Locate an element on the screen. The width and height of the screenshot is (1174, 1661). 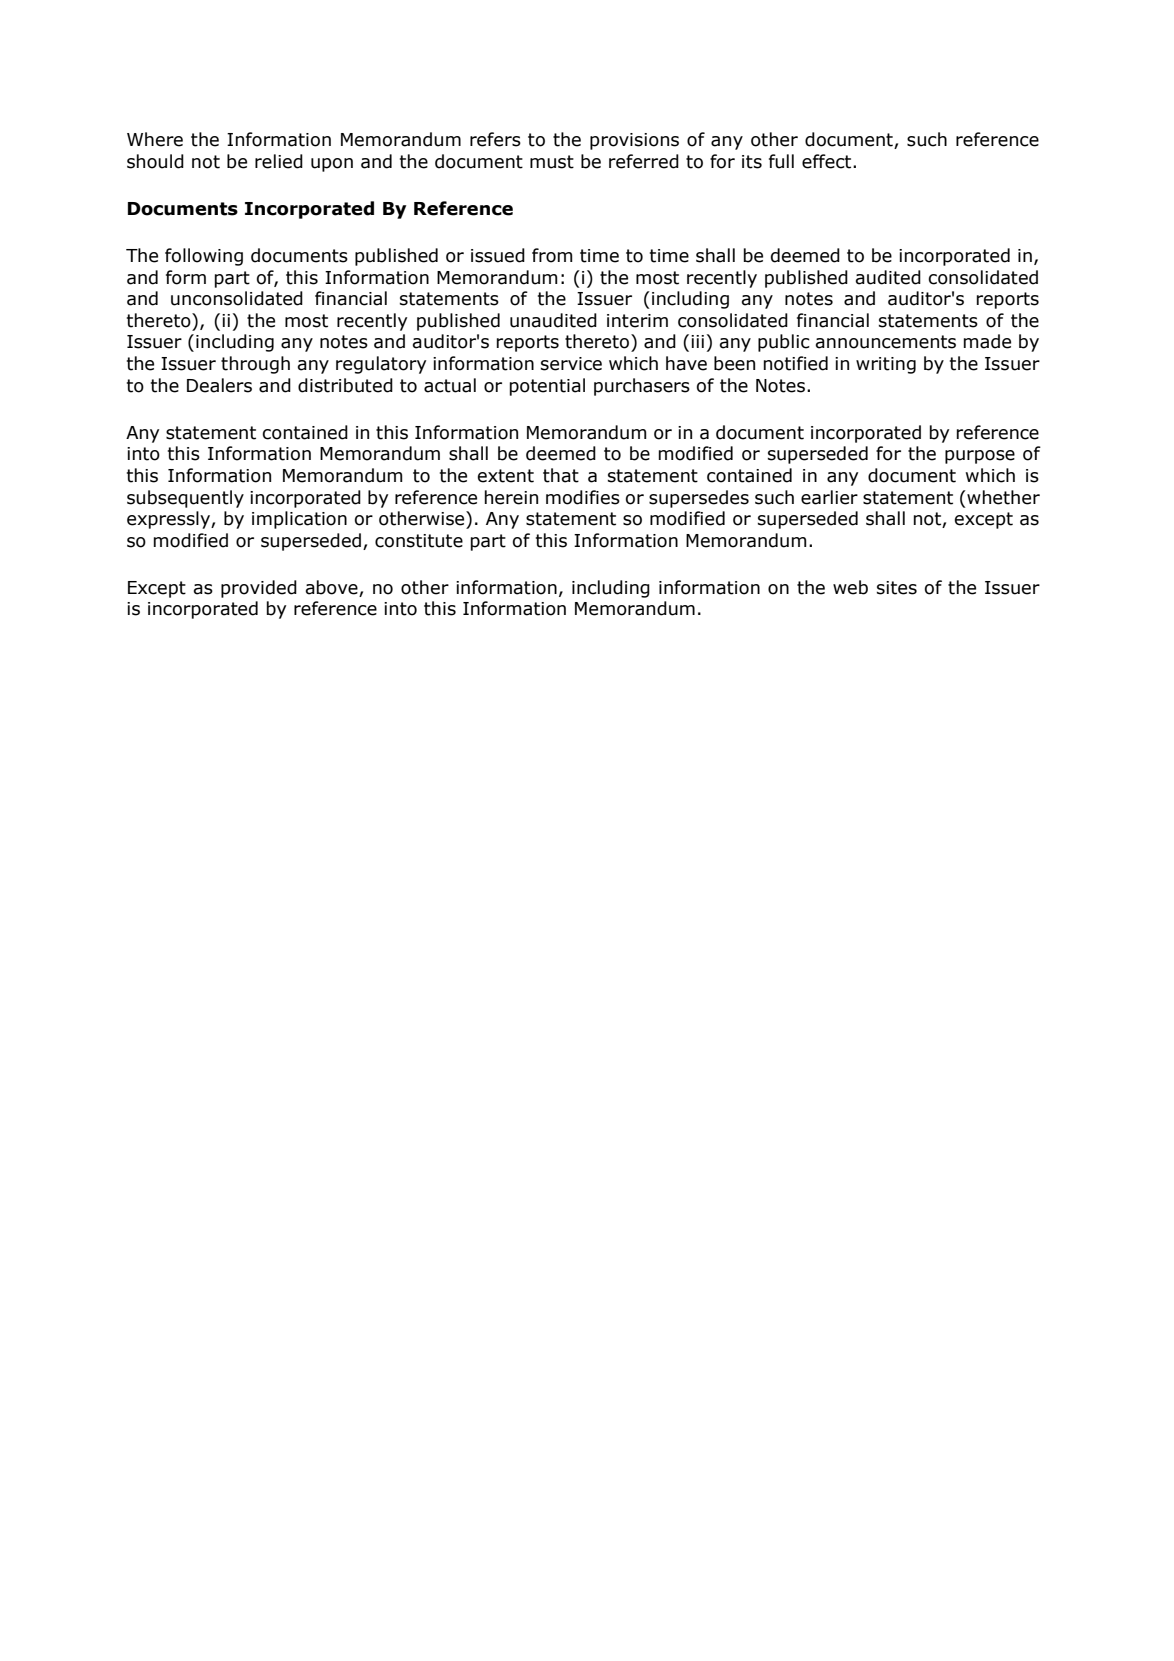
that is located at coordinates (561, 475).
